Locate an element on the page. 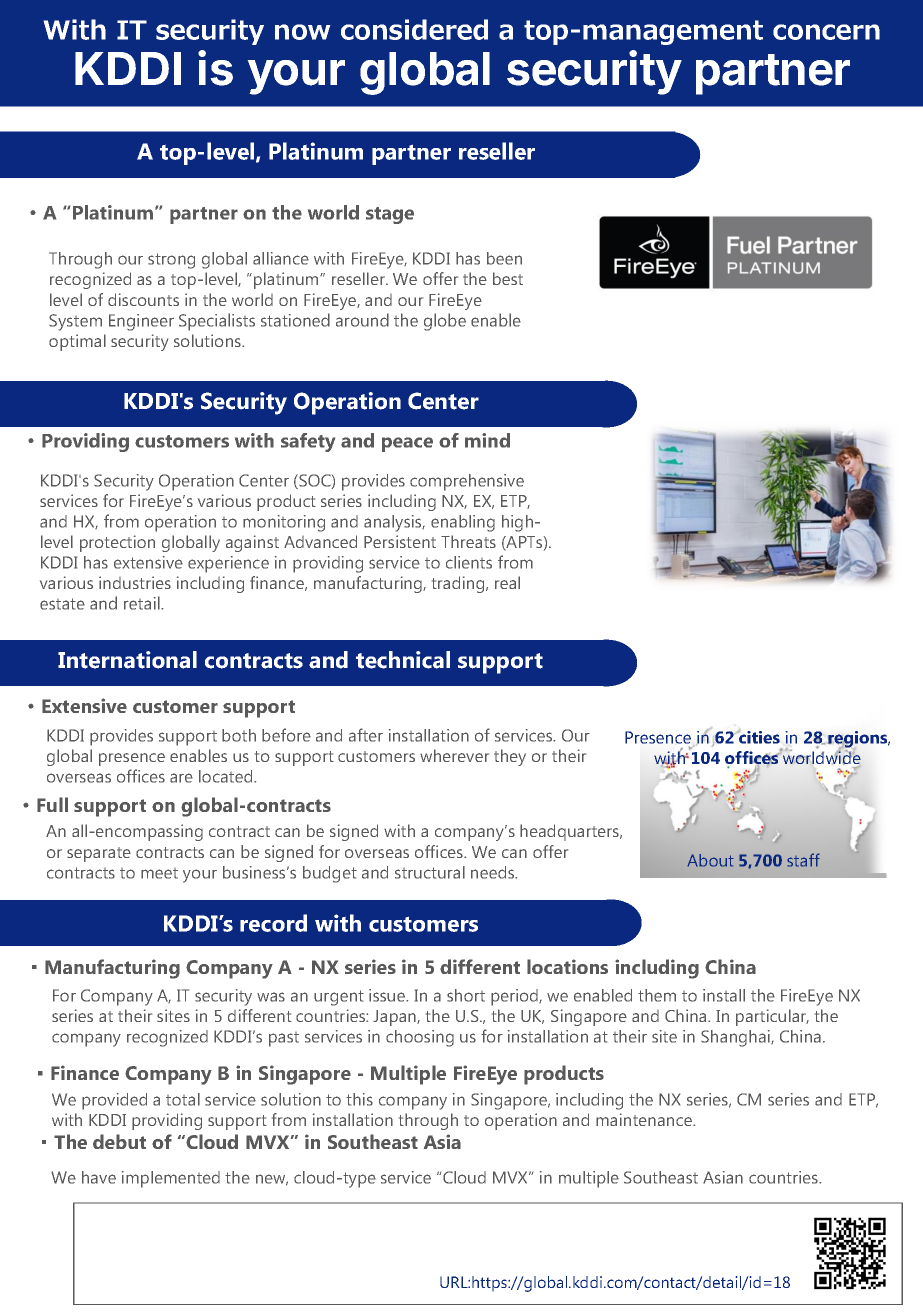 The height and width of the page is (1316, 923). cities is located at coordinates (758, 737).
